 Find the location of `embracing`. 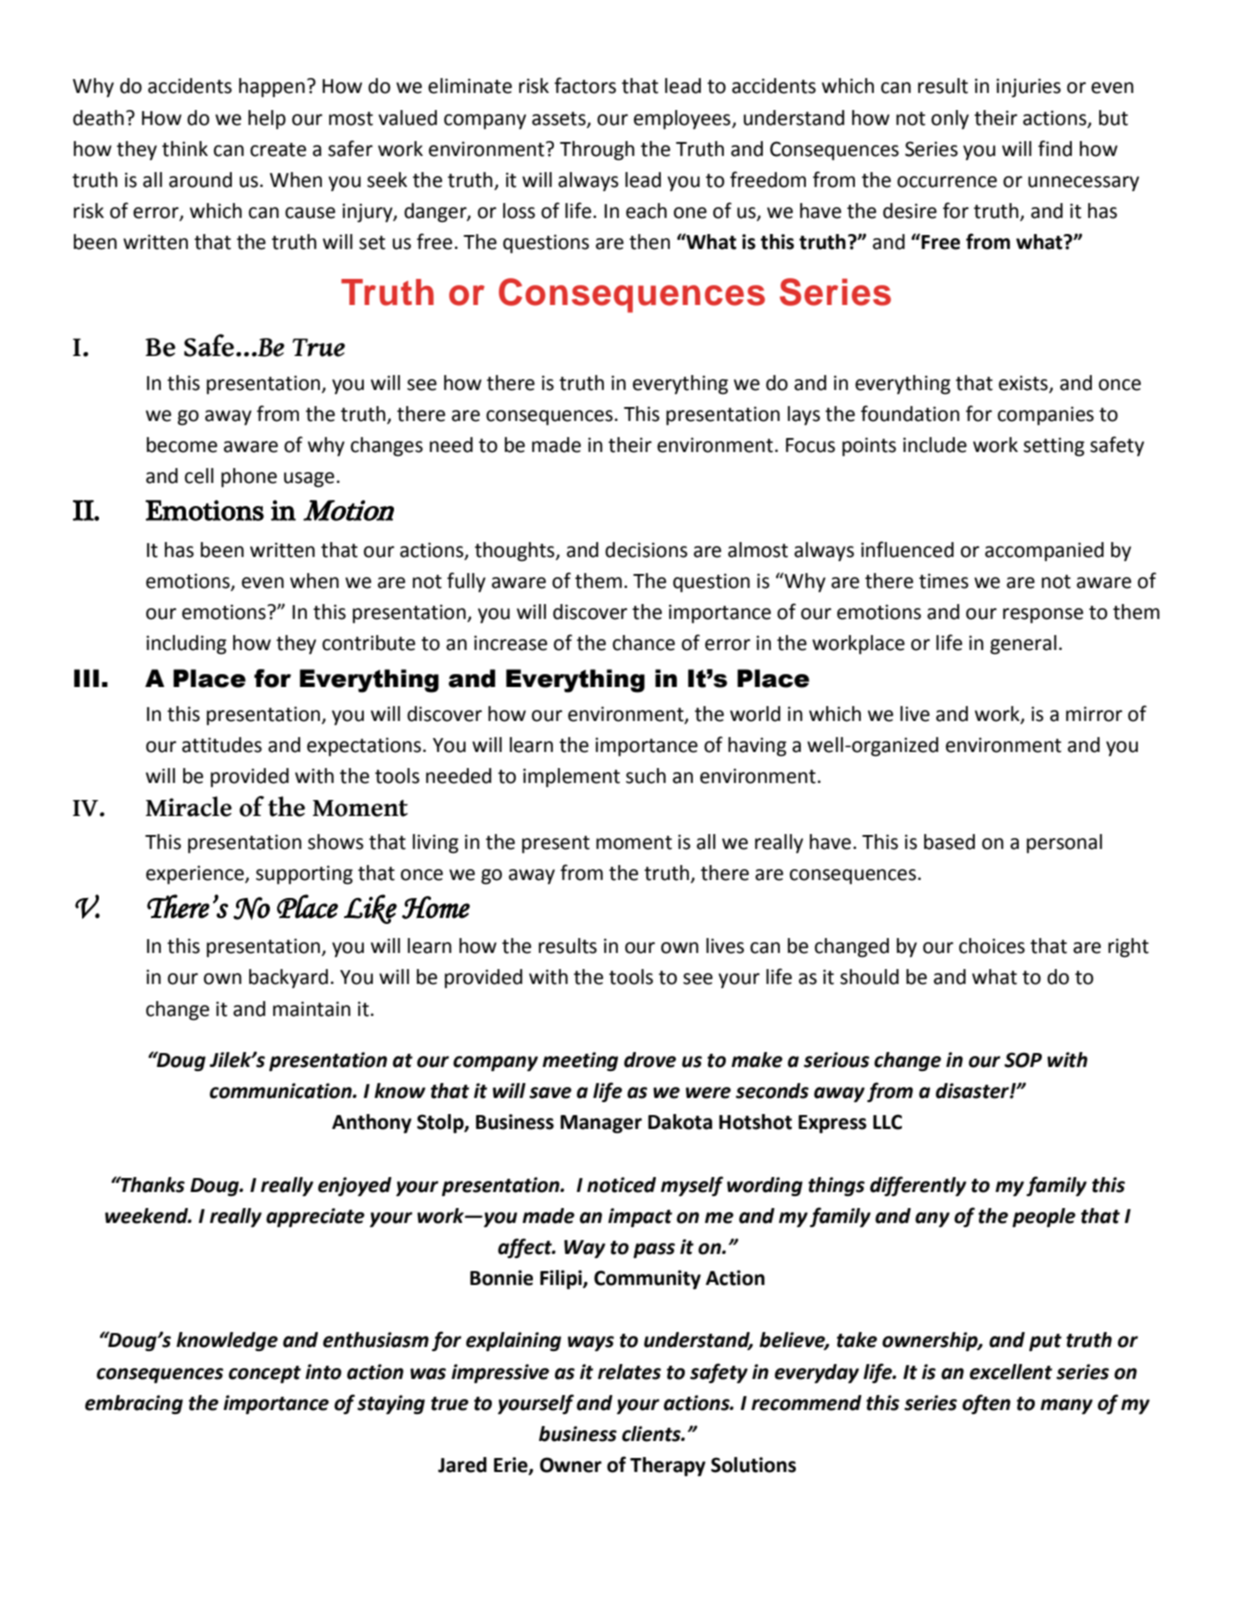

embracing is located at coordinates (134, 1404).
